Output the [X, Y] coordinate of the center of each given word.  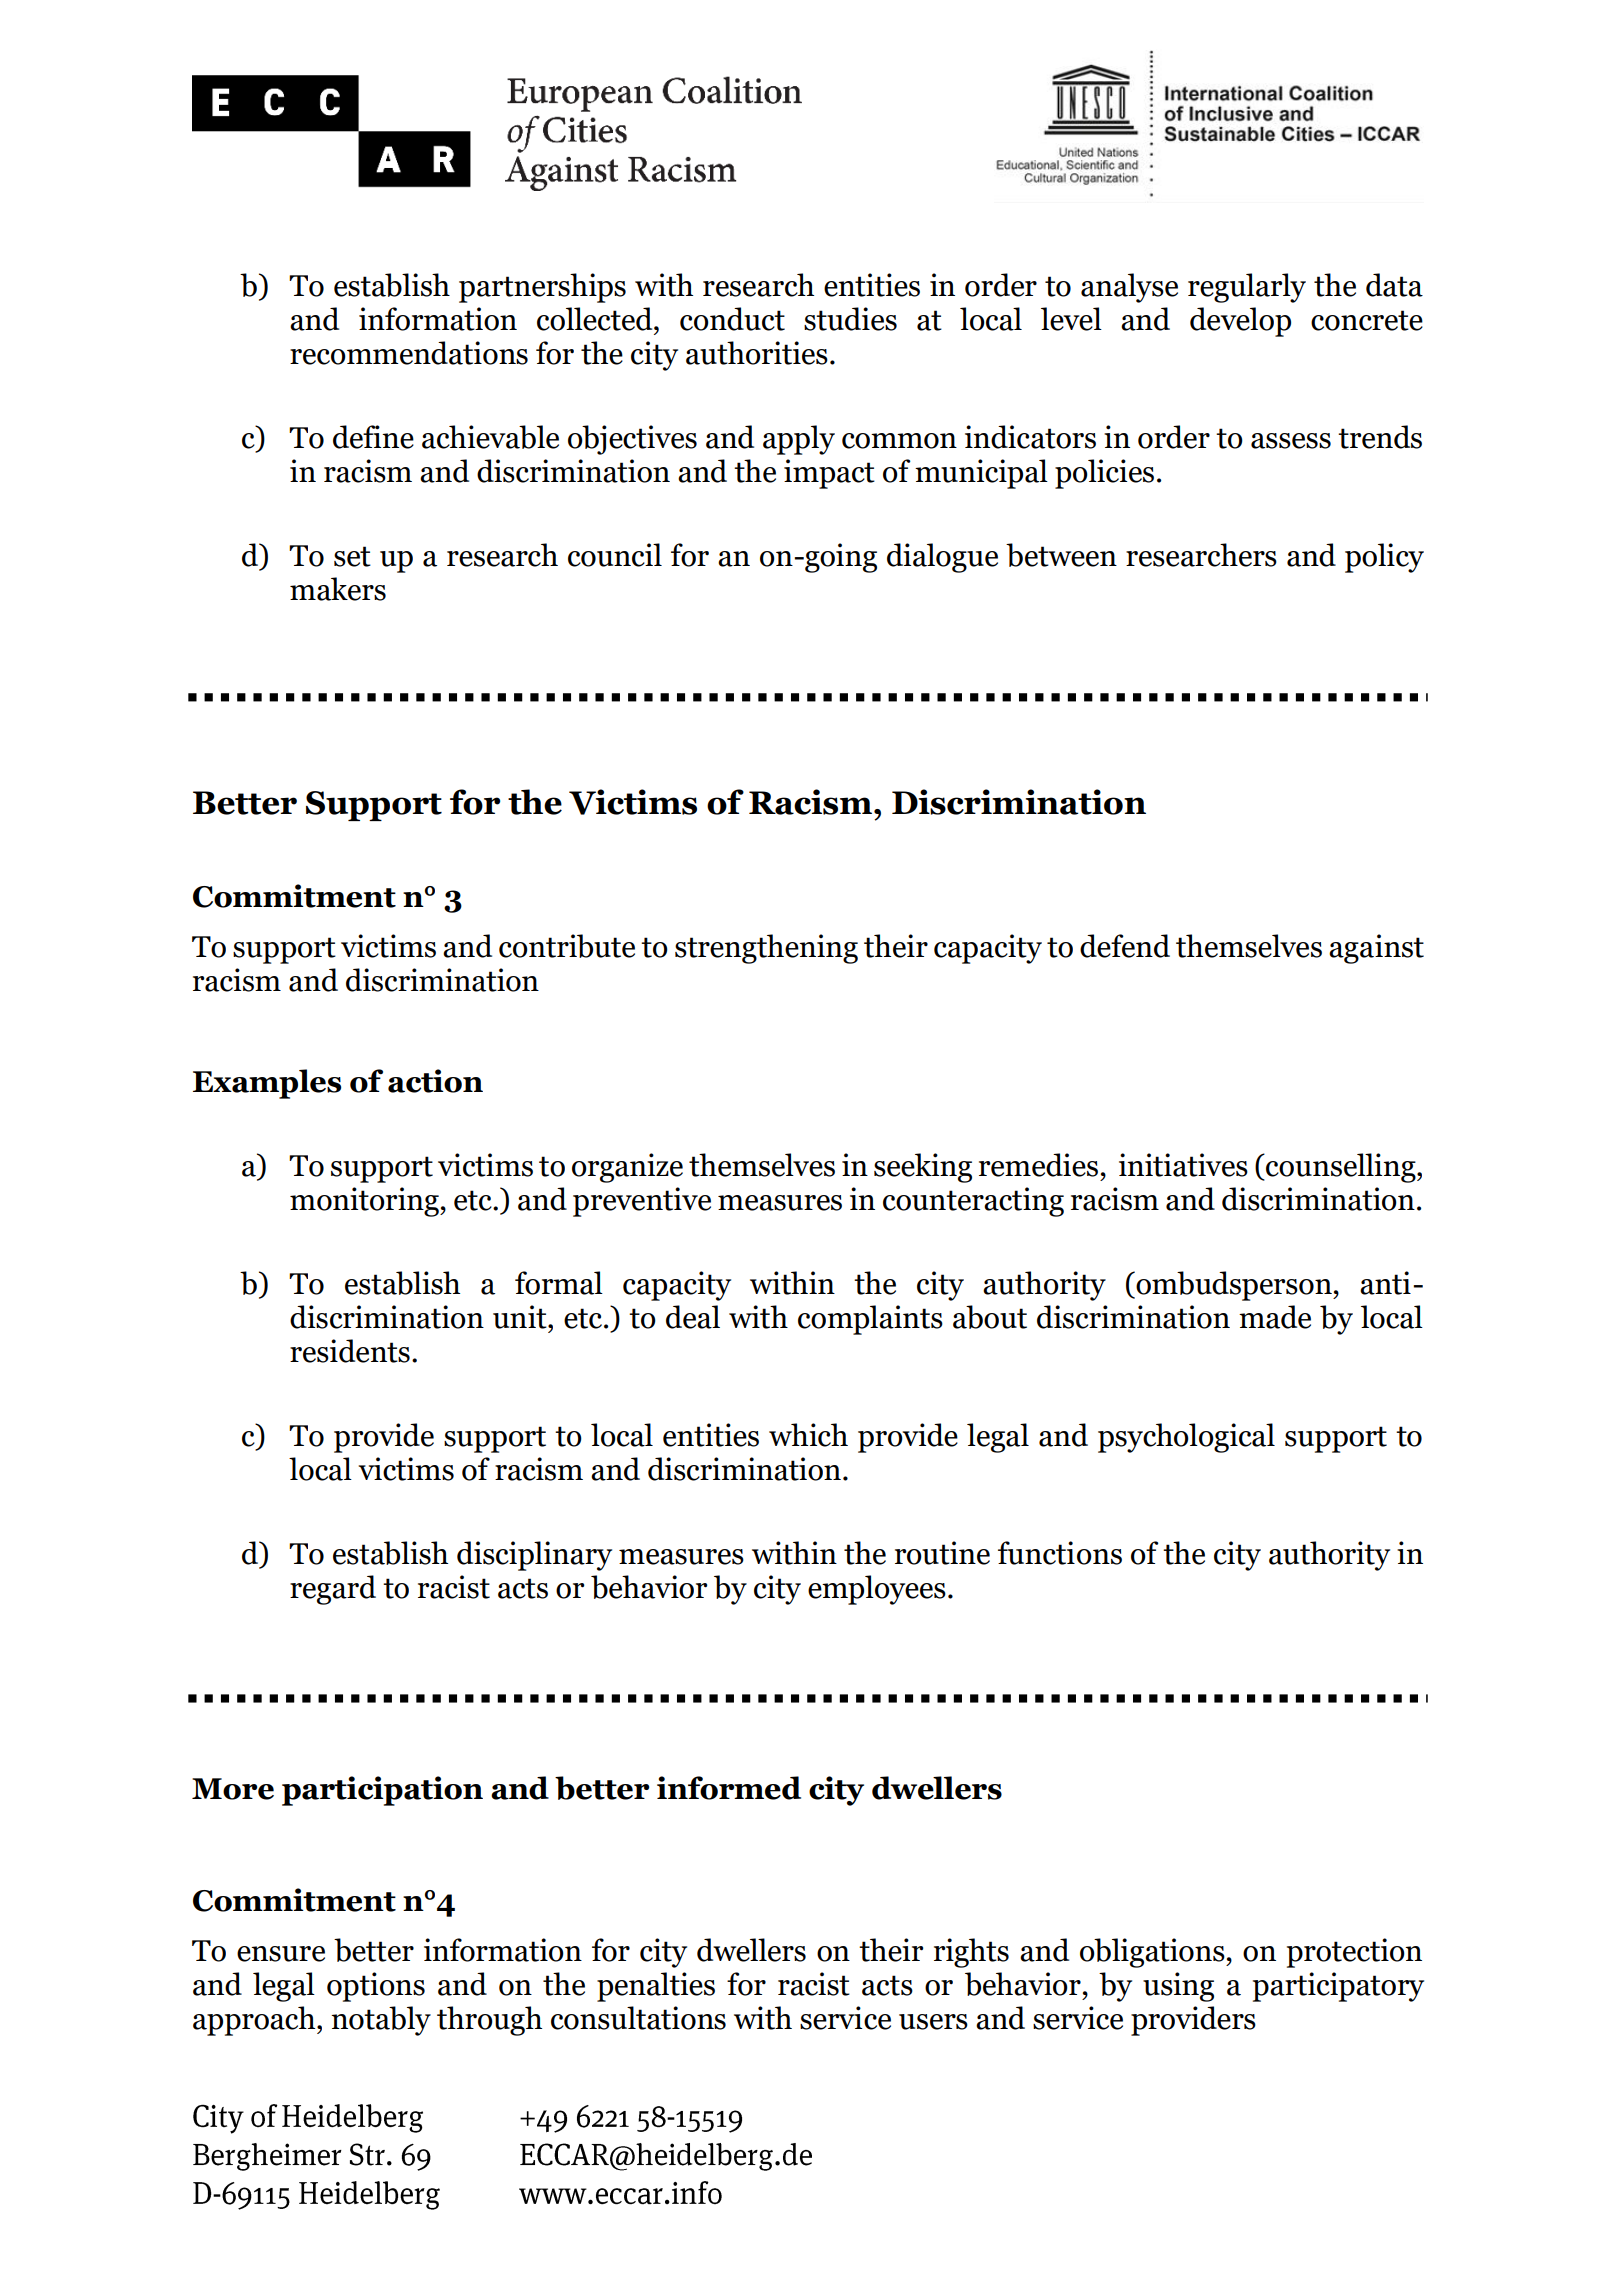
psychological [1186, 1438]
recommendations [409, 353]
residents [350, 1351]
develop [1240, 322]
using [1178, 1987]
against [1376, 949]
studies [850, 319]
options [376, 1987]
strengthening [766, 949]
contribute [567, 946]
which [808, 1435]
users [933, 2022]
